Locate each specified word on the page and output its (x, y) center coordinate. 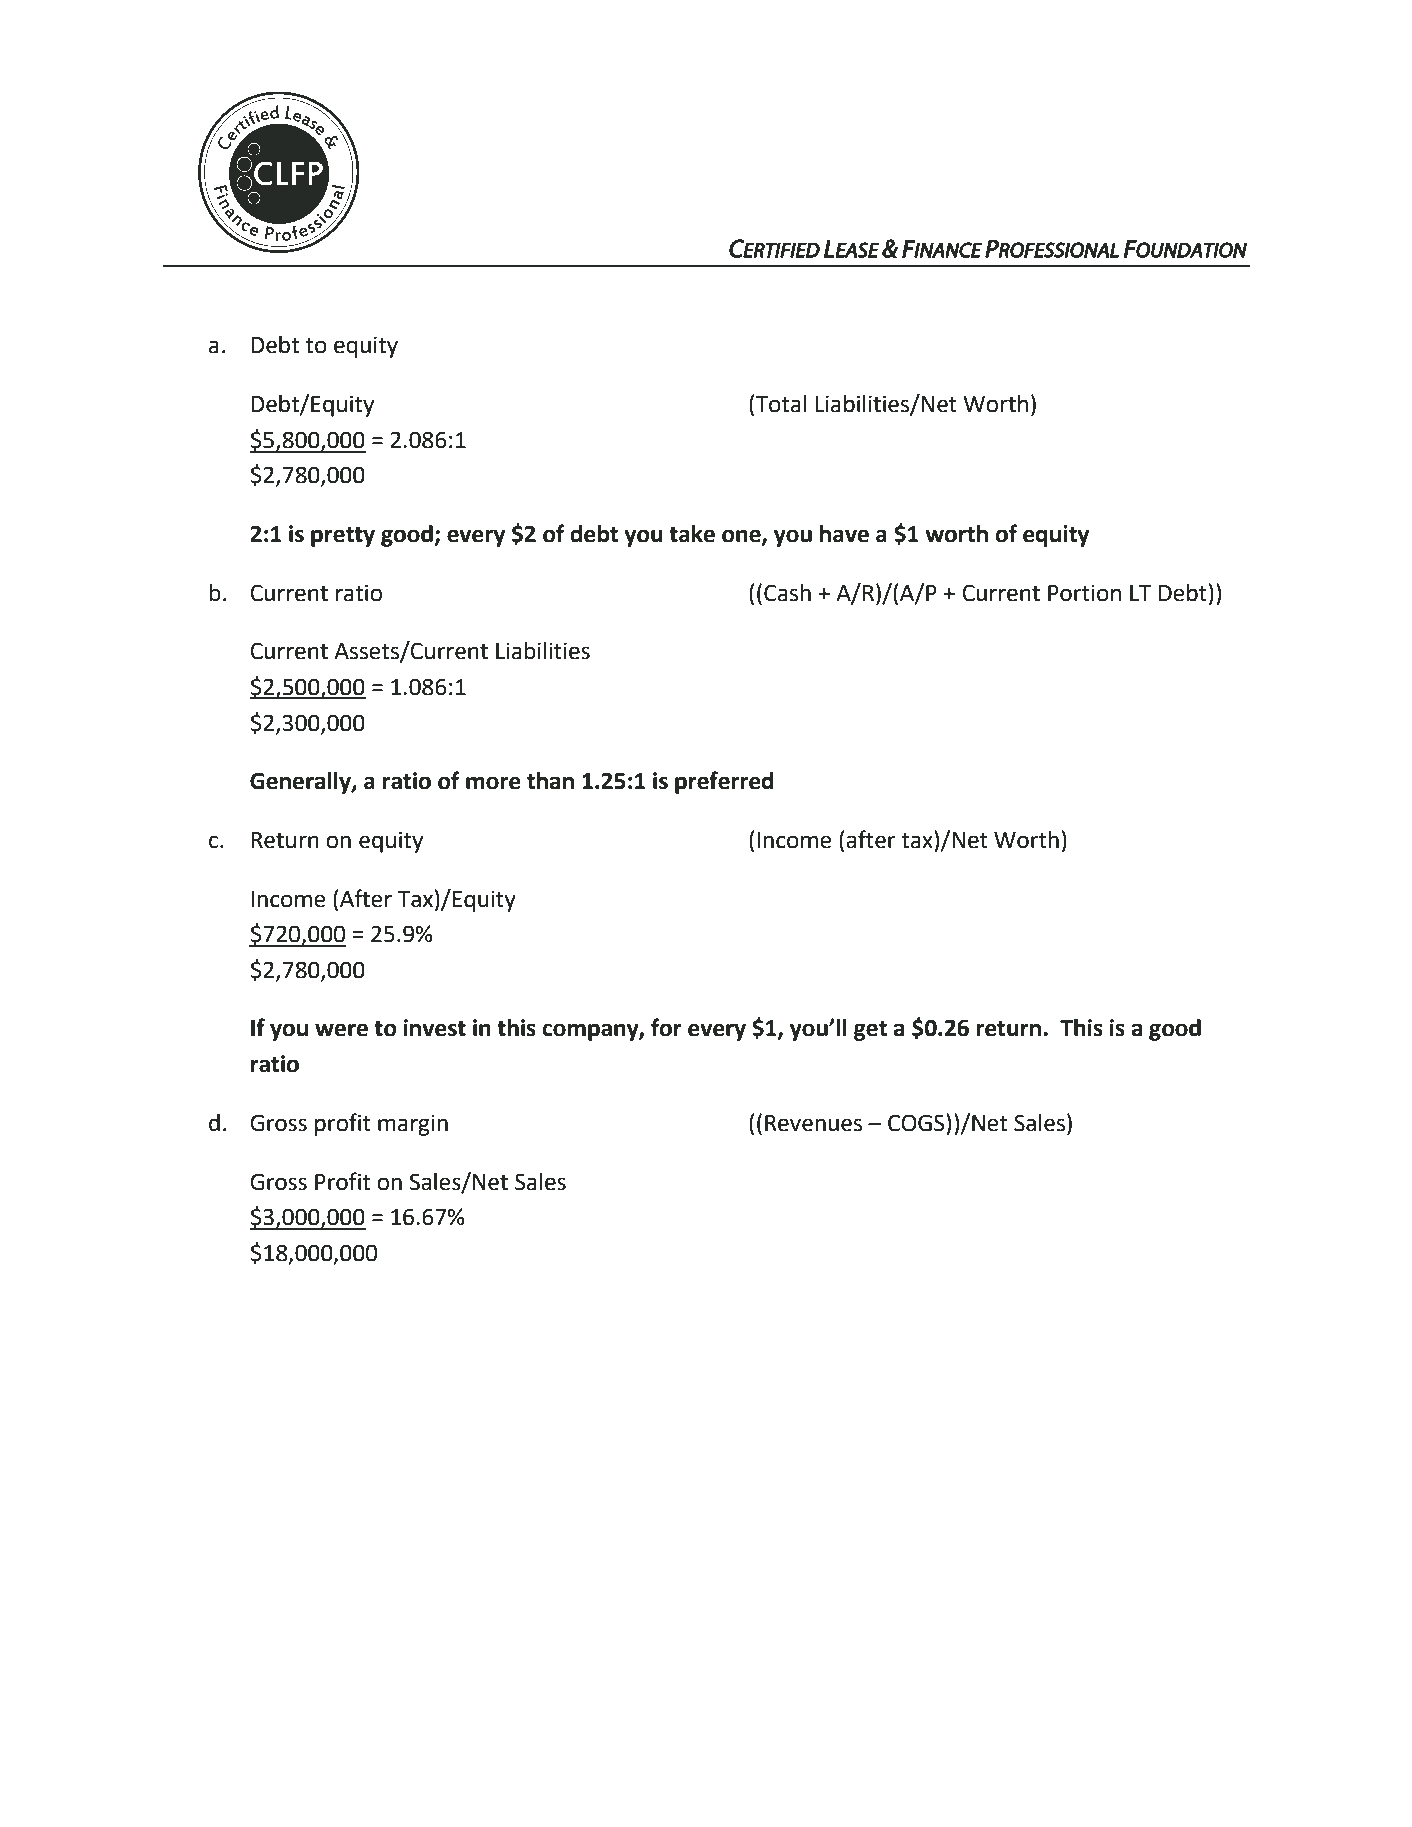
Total (781, 404)
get (870, 1031)
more (493, 783)
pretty (343, 537)
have (844, 534)
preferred (724, 782)
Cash (787, 593)
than (550, 781)
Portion (1084, 593)
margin (413, 1125)
